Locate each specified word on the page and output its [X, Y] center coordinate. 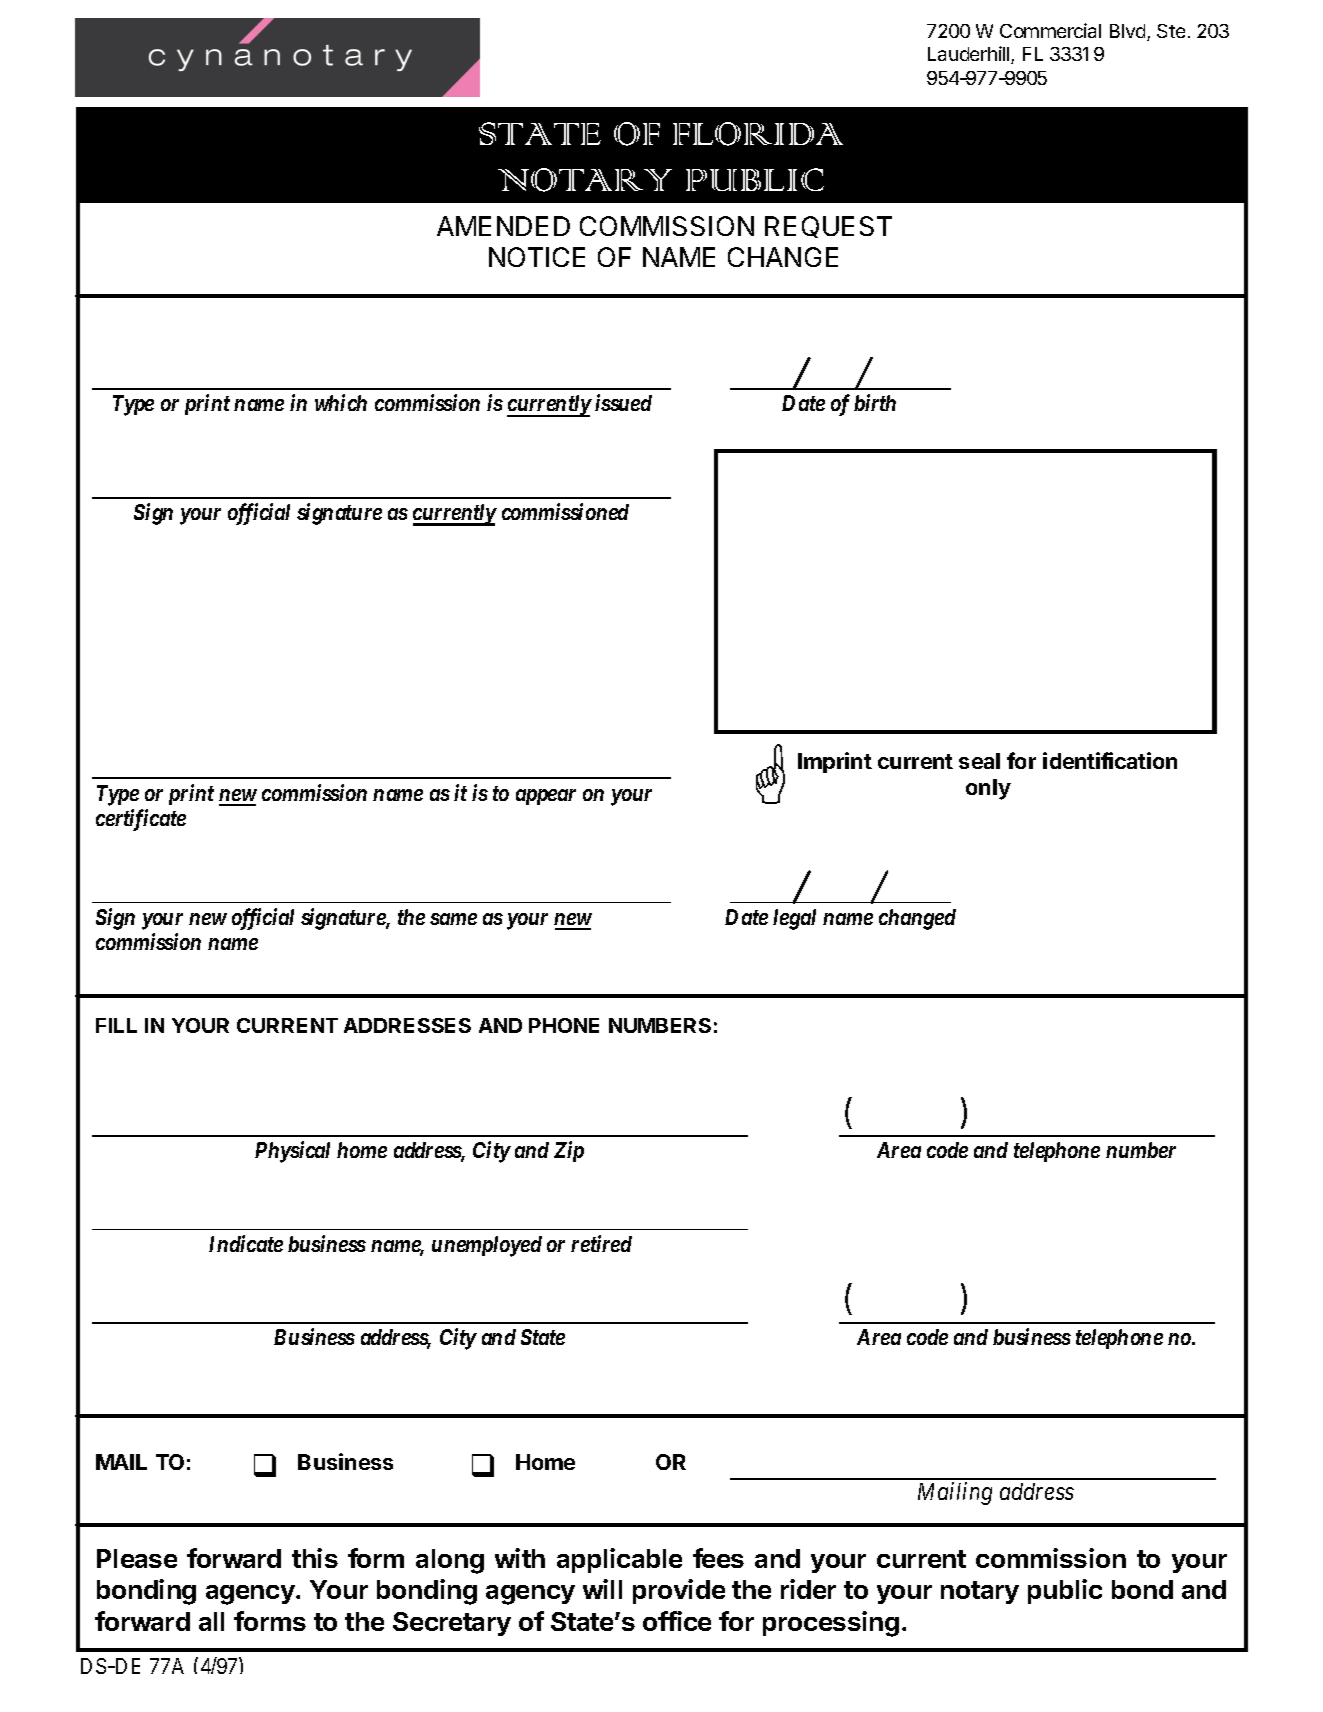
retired [601, 1243]
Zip [569, 1152]
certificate [141, 820]
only [988, 789]
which [341, 402]
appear [546, 797]
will [602, 1589]
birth [875, 402]
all [211, 1621]
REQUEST [828, 227]
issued [623, 402]
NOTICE [537, 257]
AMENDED [503, 226]
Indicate [246, 1243]
